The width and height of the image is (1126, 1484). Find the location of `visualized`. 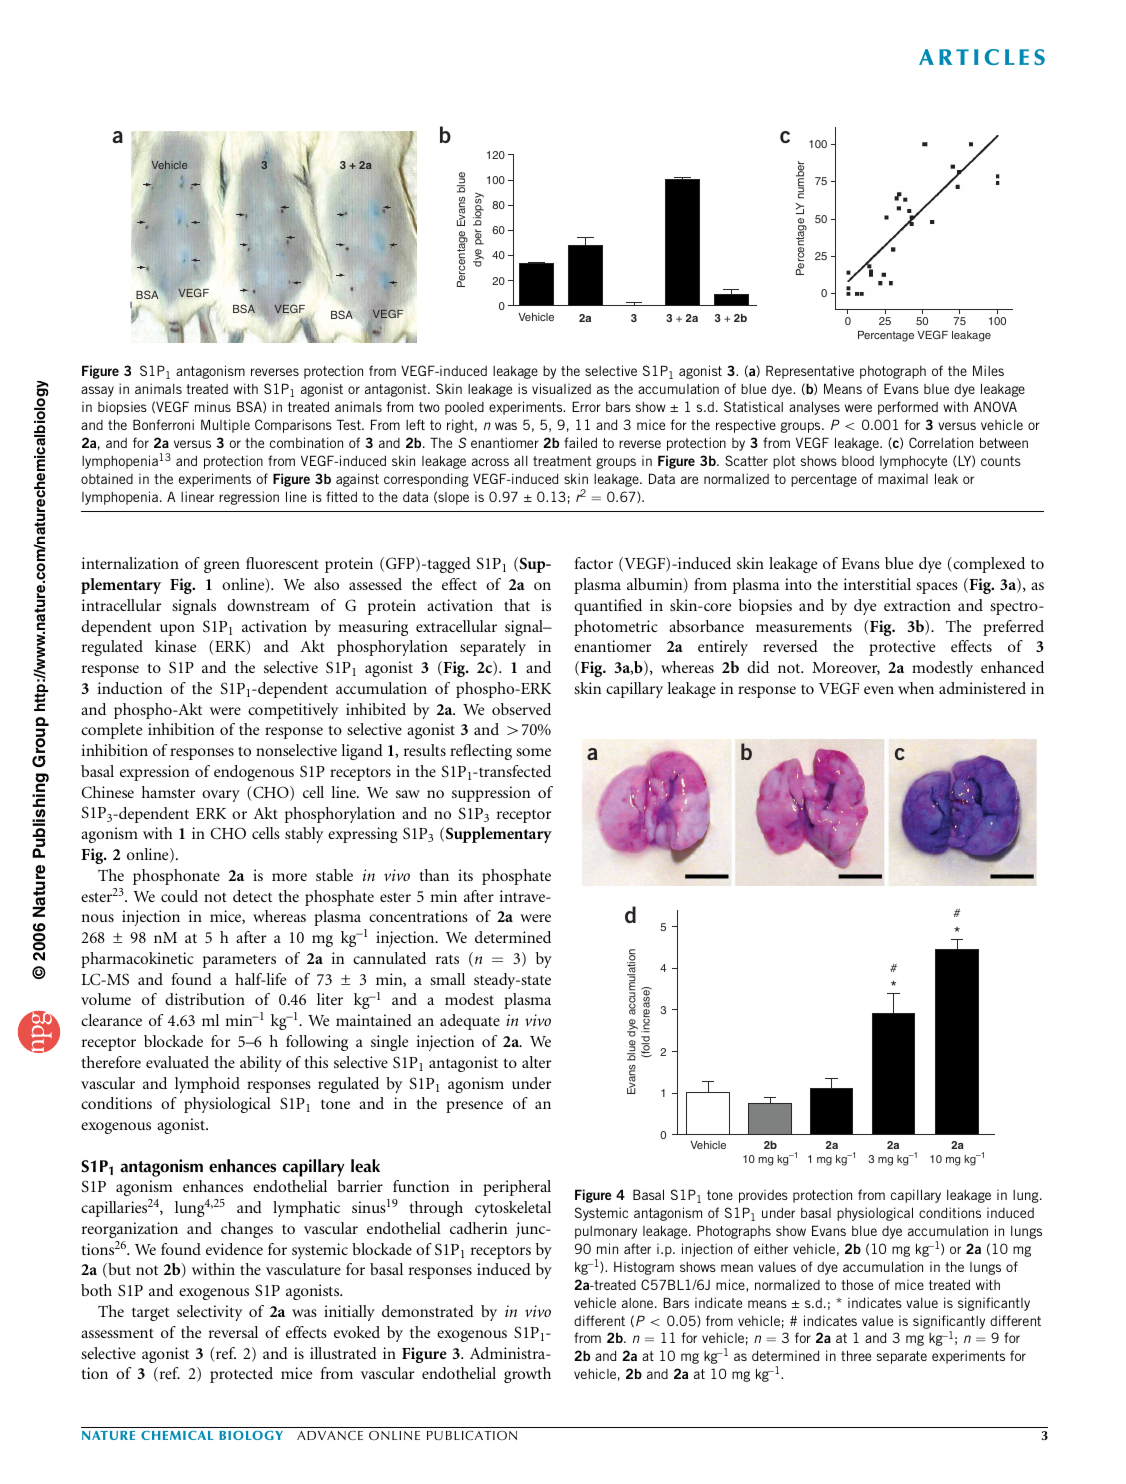

visualized is located at coordinates (561, 388).
